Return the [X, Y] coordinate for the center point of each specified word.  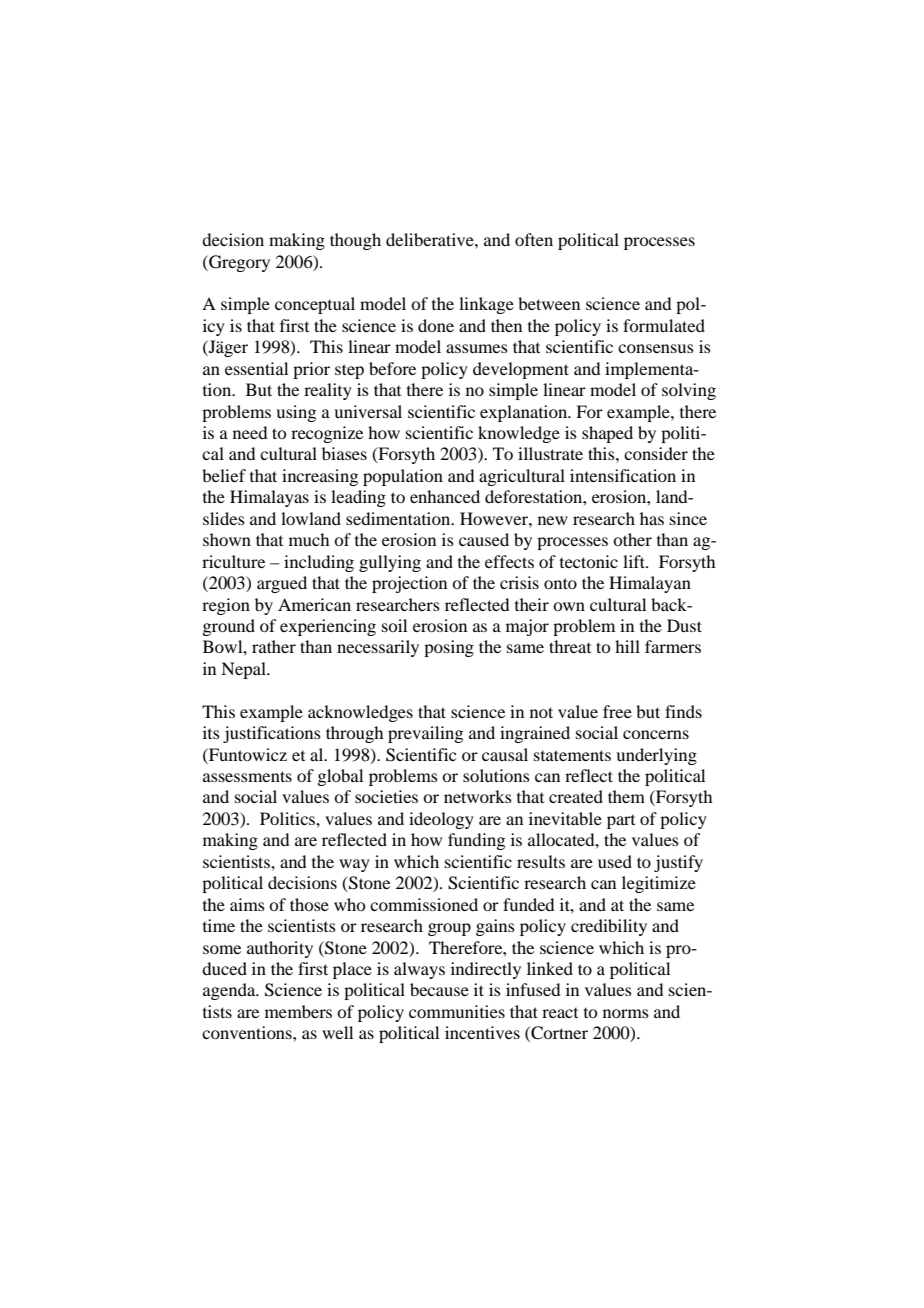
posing [449, 648]
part [621, 822]
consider [656, 453]
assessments [247, 776]
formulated [664, 325]
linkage [486, 305]
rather [274, 646]
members [298, 1011]
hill [627, 646]
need [250, 432]
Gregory [238, 263]
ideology [441, 820]
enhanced [445, 496]
